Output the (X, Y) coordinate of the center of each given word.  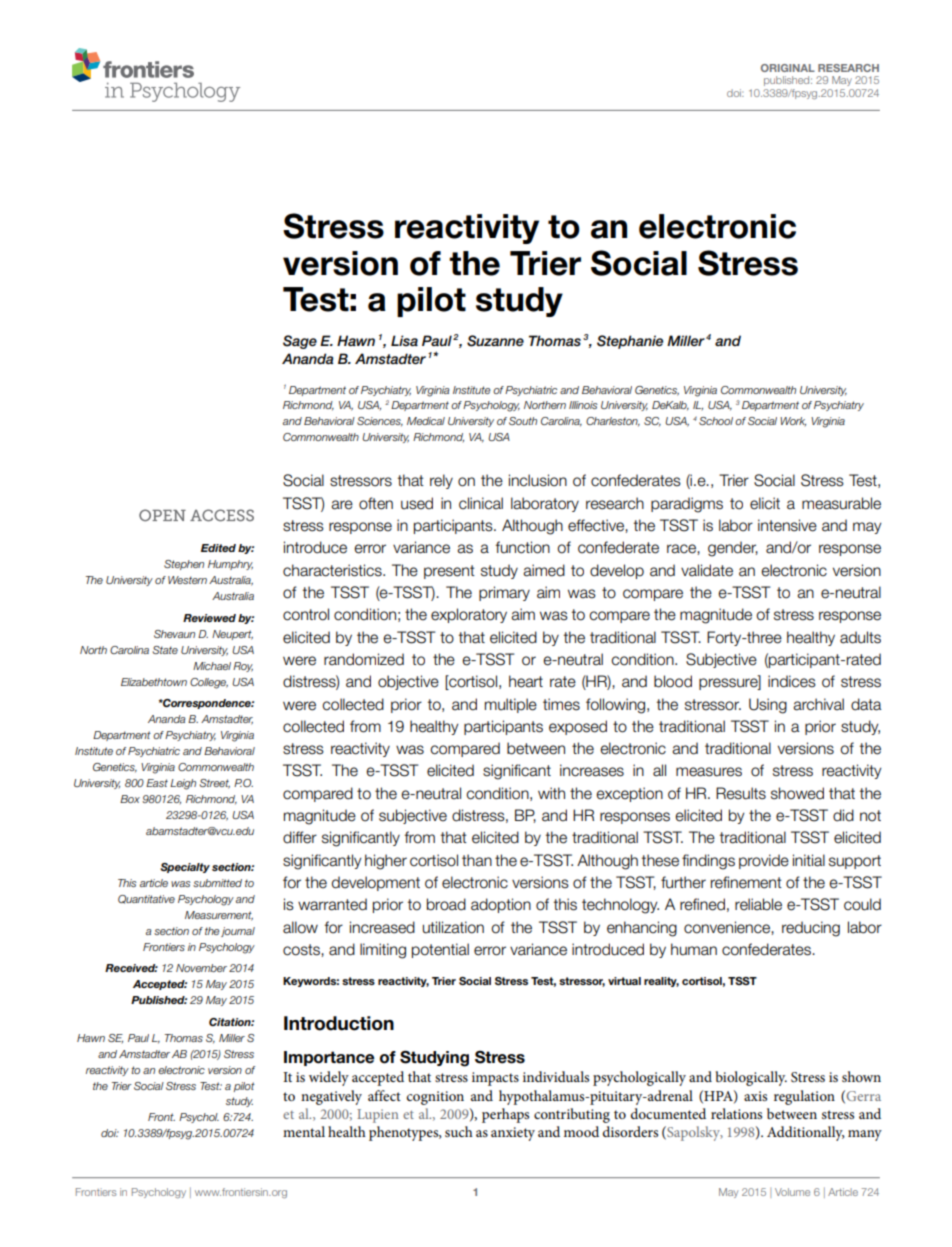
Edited (218, 548)
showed (797, 793)
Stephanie (630, 342)
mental (304, 1131)
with (551, 793)
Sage (300, 342)
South (523, 421)
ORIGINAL (788, 68)
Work (793, 421)
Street (215, 784)
